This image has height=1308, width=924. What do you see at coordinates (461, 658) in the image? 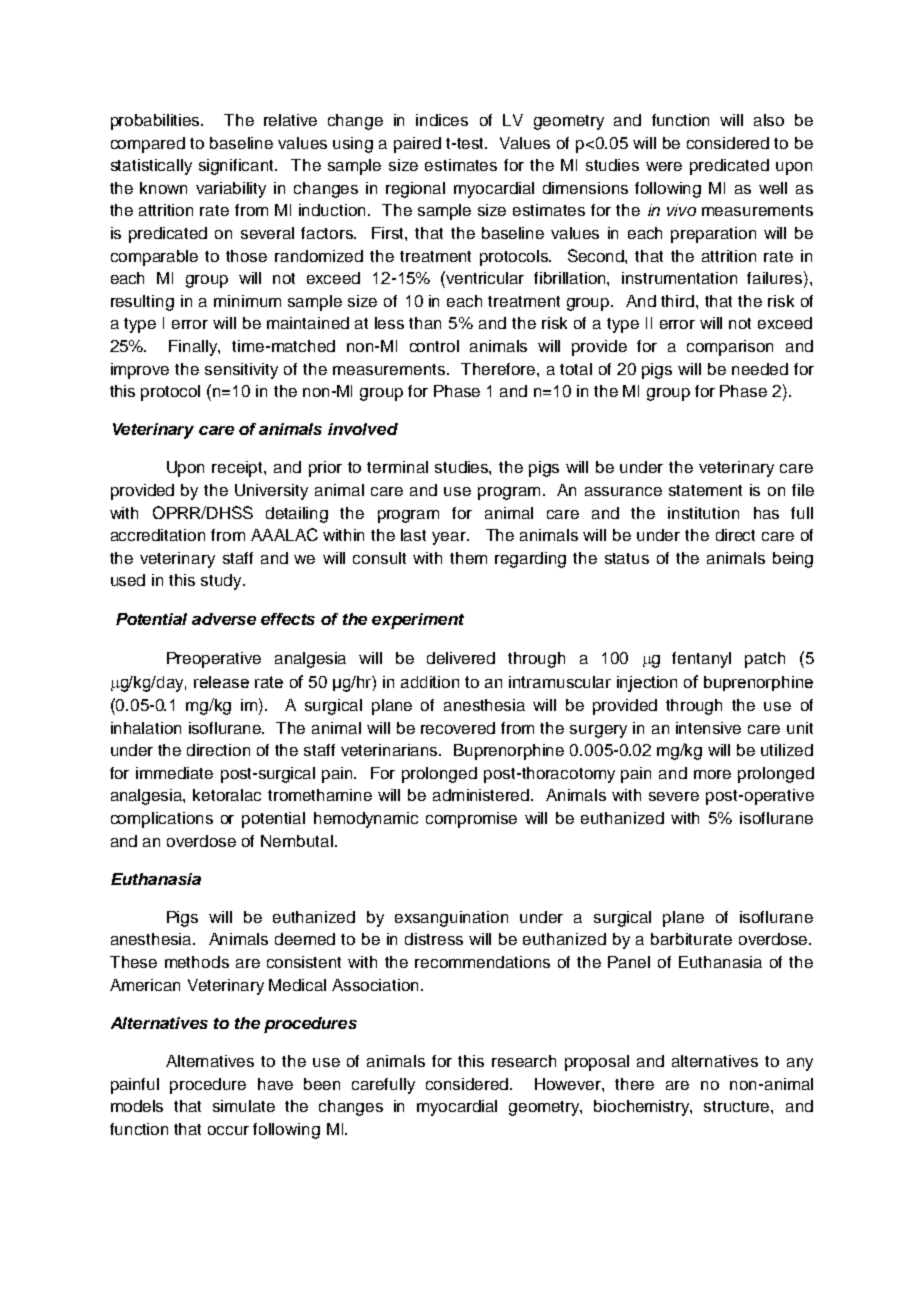
I see `delivered` at bounding box center [461, 658].
